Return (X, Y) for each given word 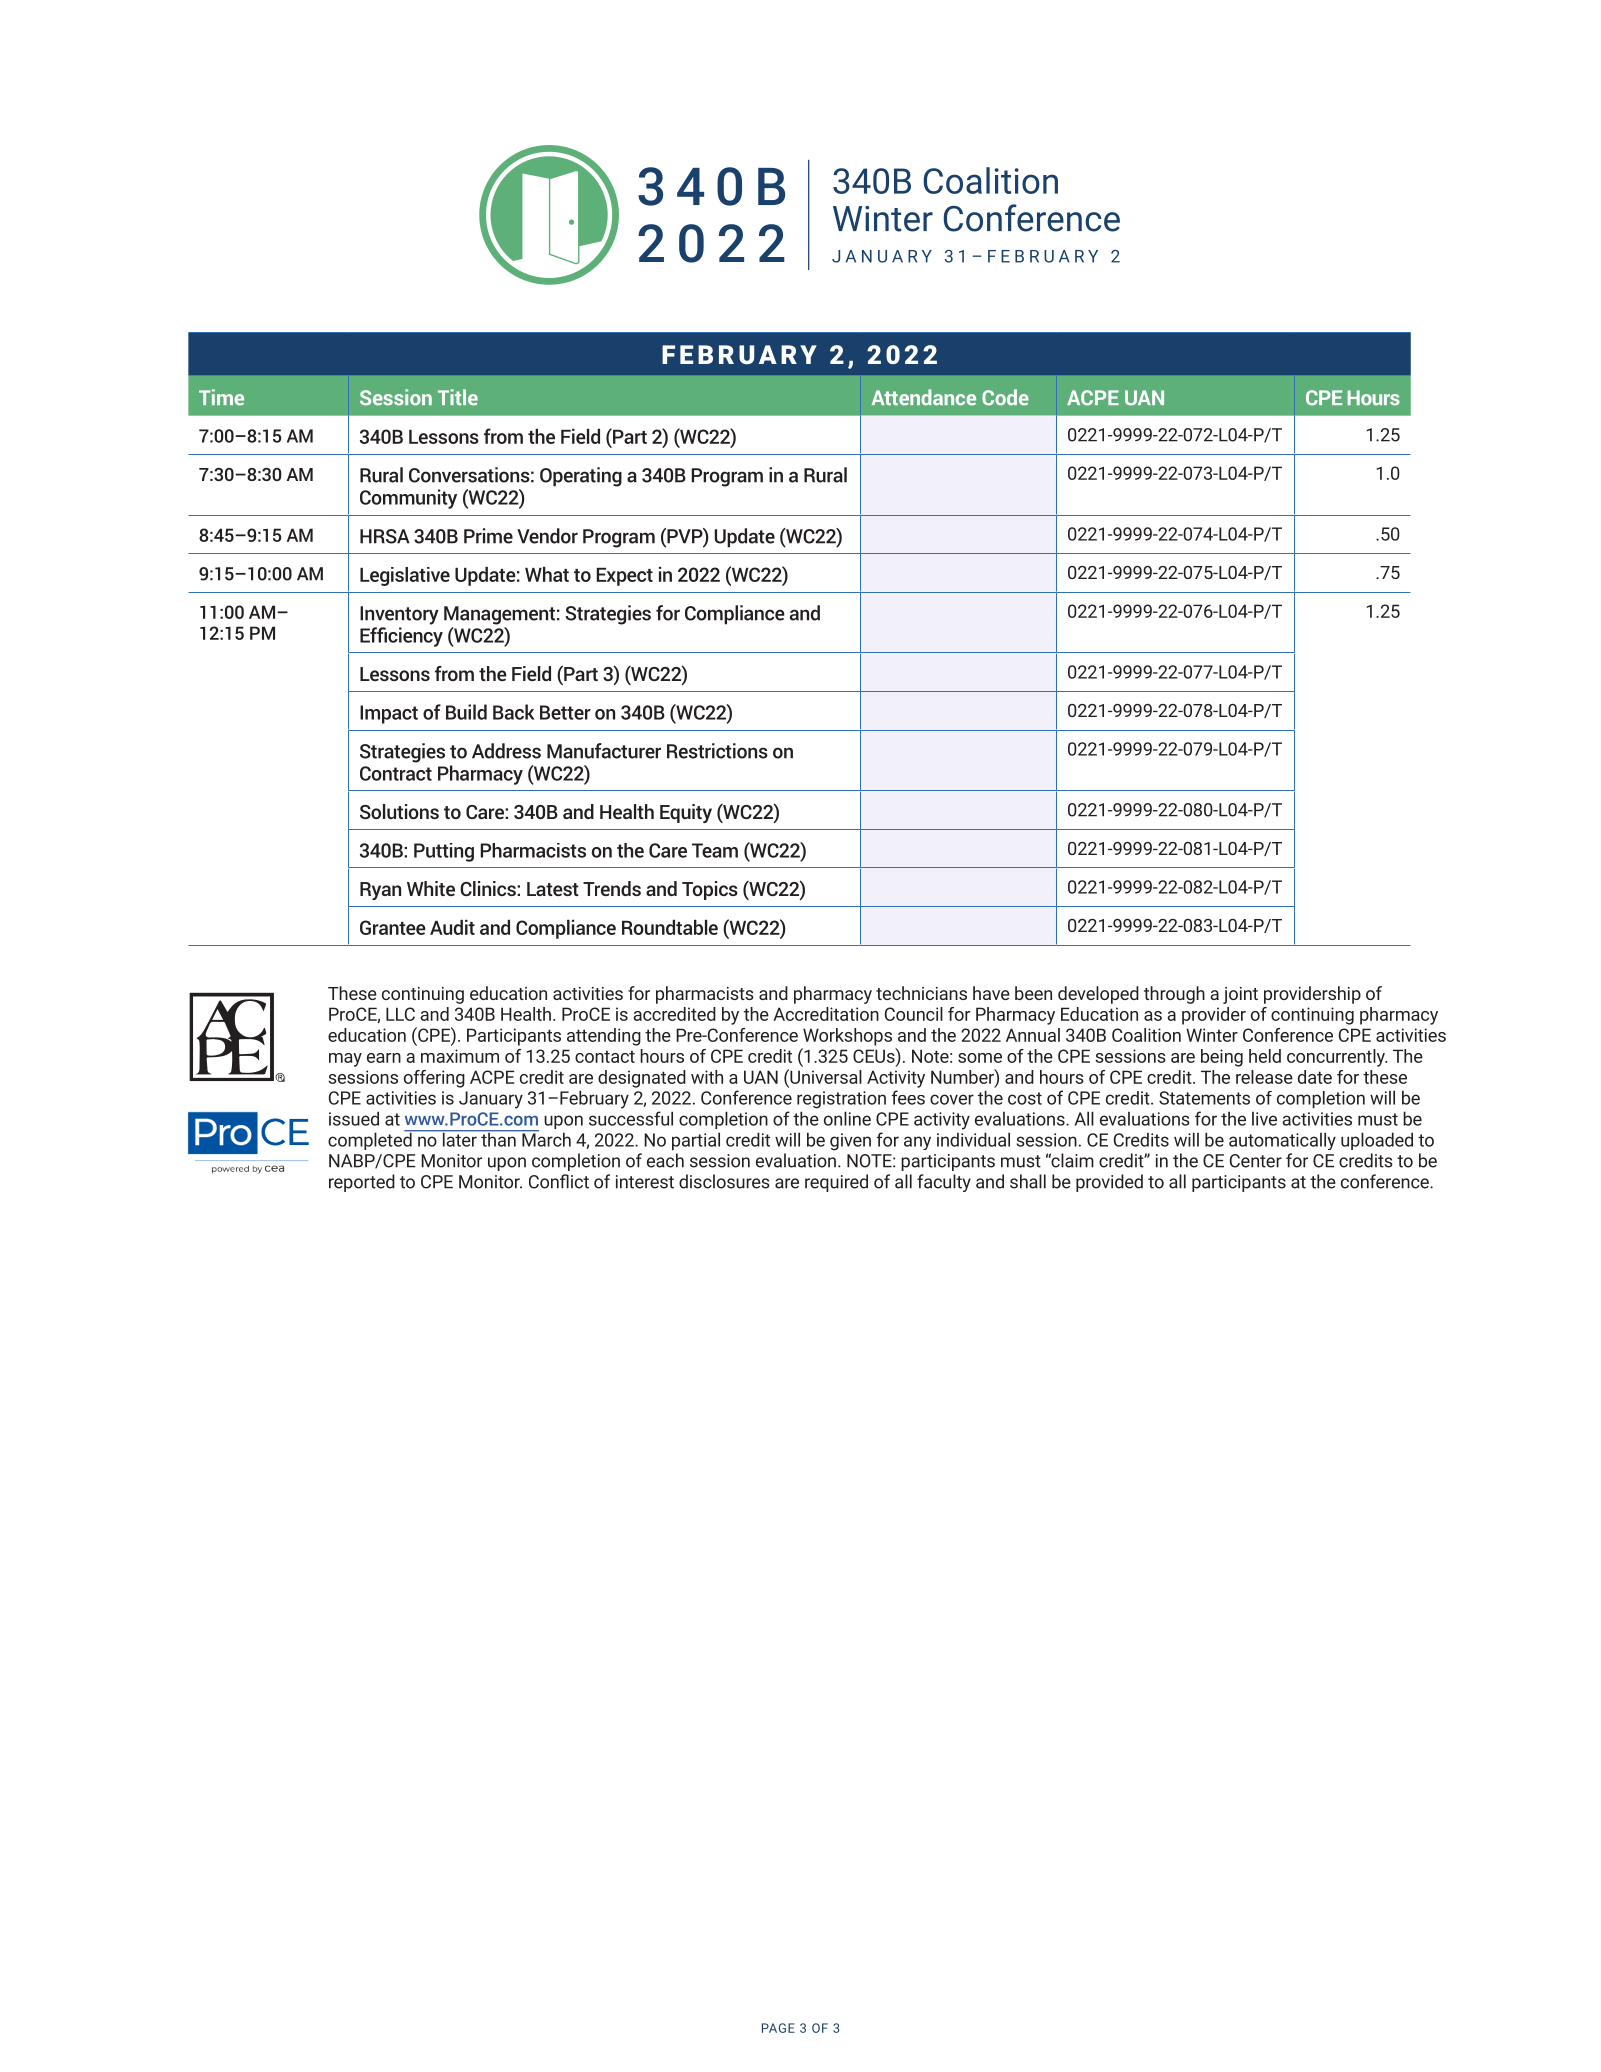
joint (1240, 995)
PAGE (778, 2028)
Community (408, 499)
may (345, 1060)
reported (362, 1183)
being (1222, 1058)
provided (1109, 1183)
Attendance (924, 397)
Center (1256, 1161)
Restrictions (717, 751)
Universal (825, 1076)
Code (1005, 397)
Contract (396, 773)
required (836, 1183)
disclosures (724, 1181)
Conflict (559, 1181)
